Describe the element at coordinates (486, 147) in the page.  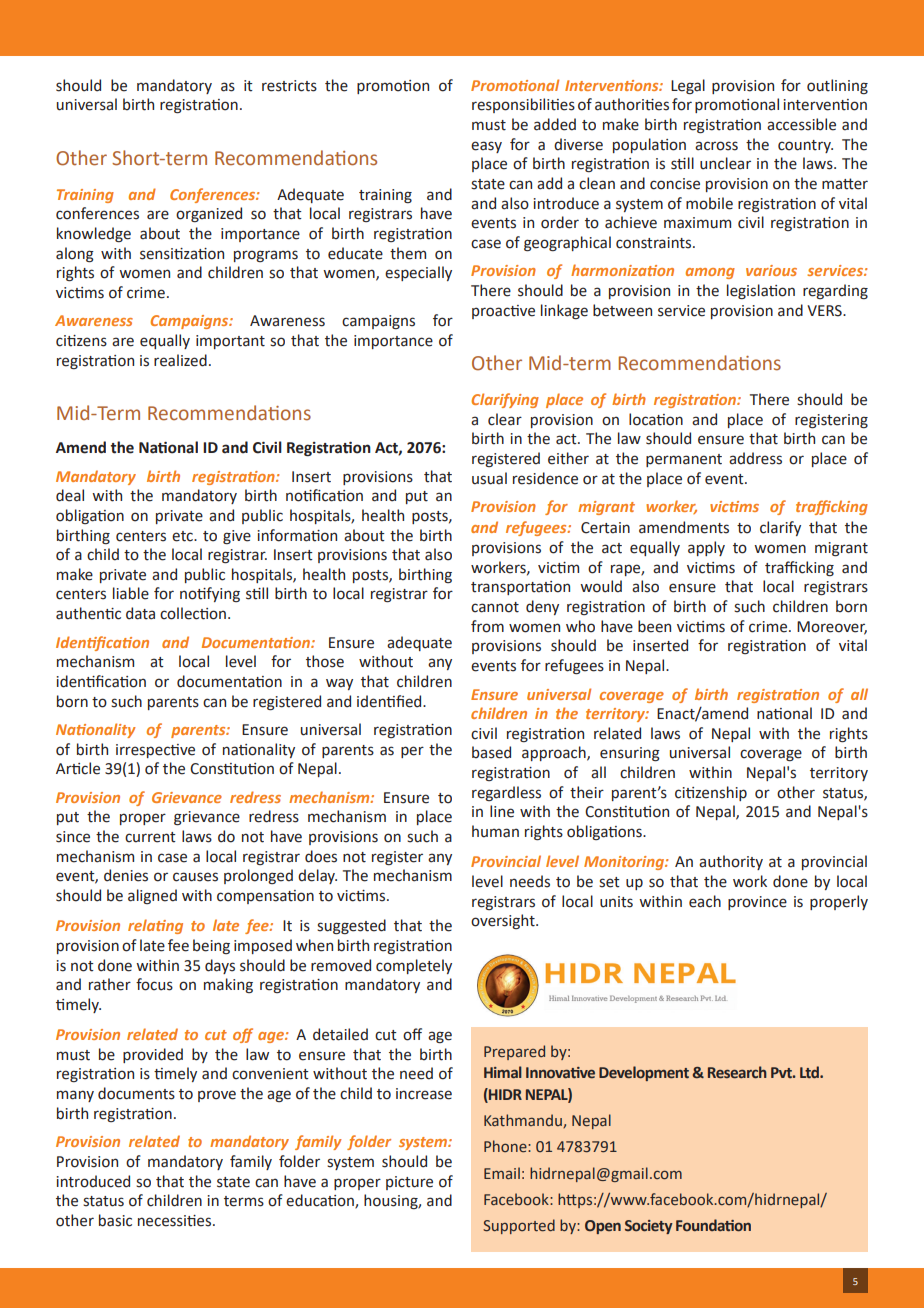
I see `easy` at that location.
